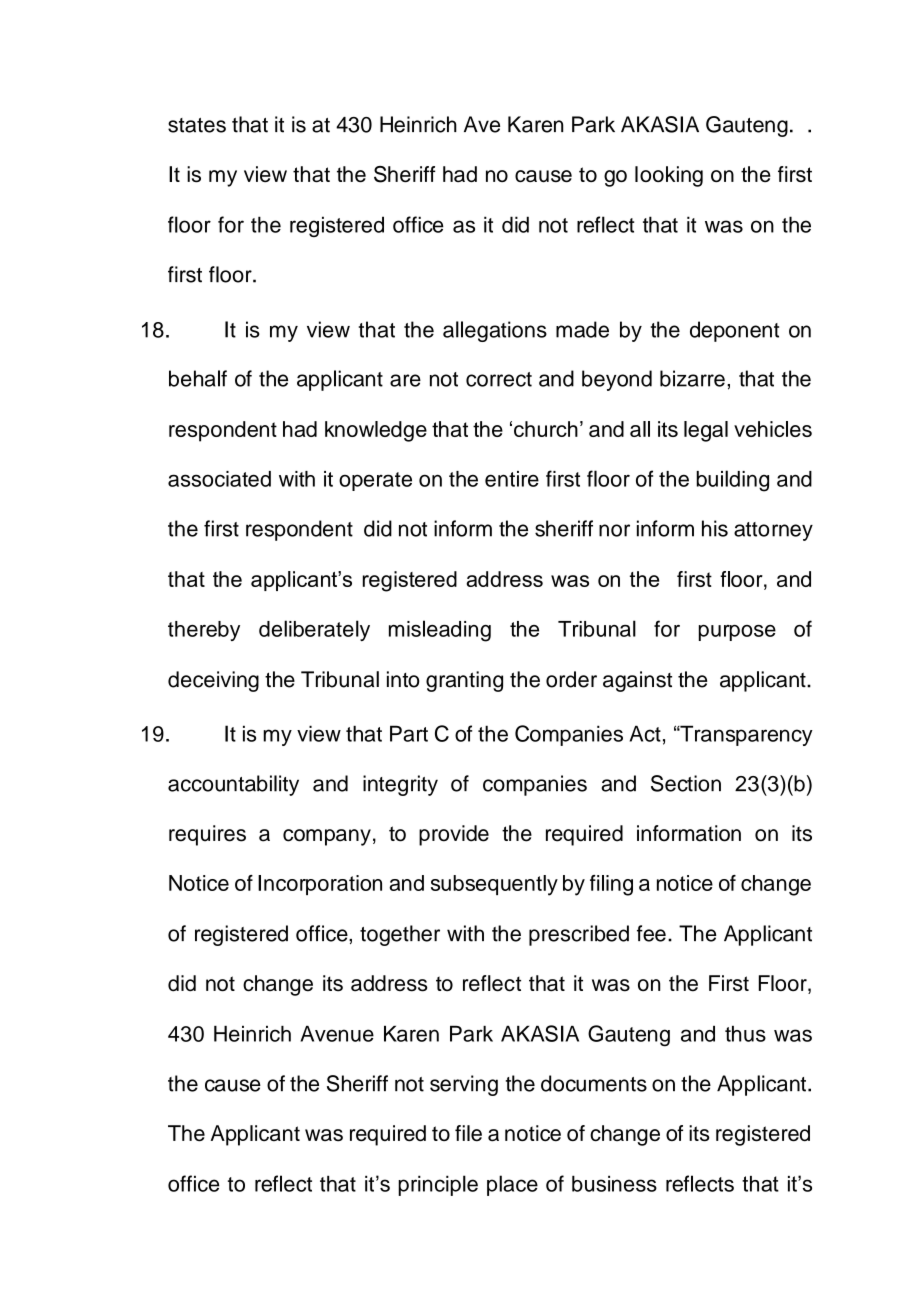 The width and height of the document is (924, 1308). I want to click on file, so click(468, 1133).
